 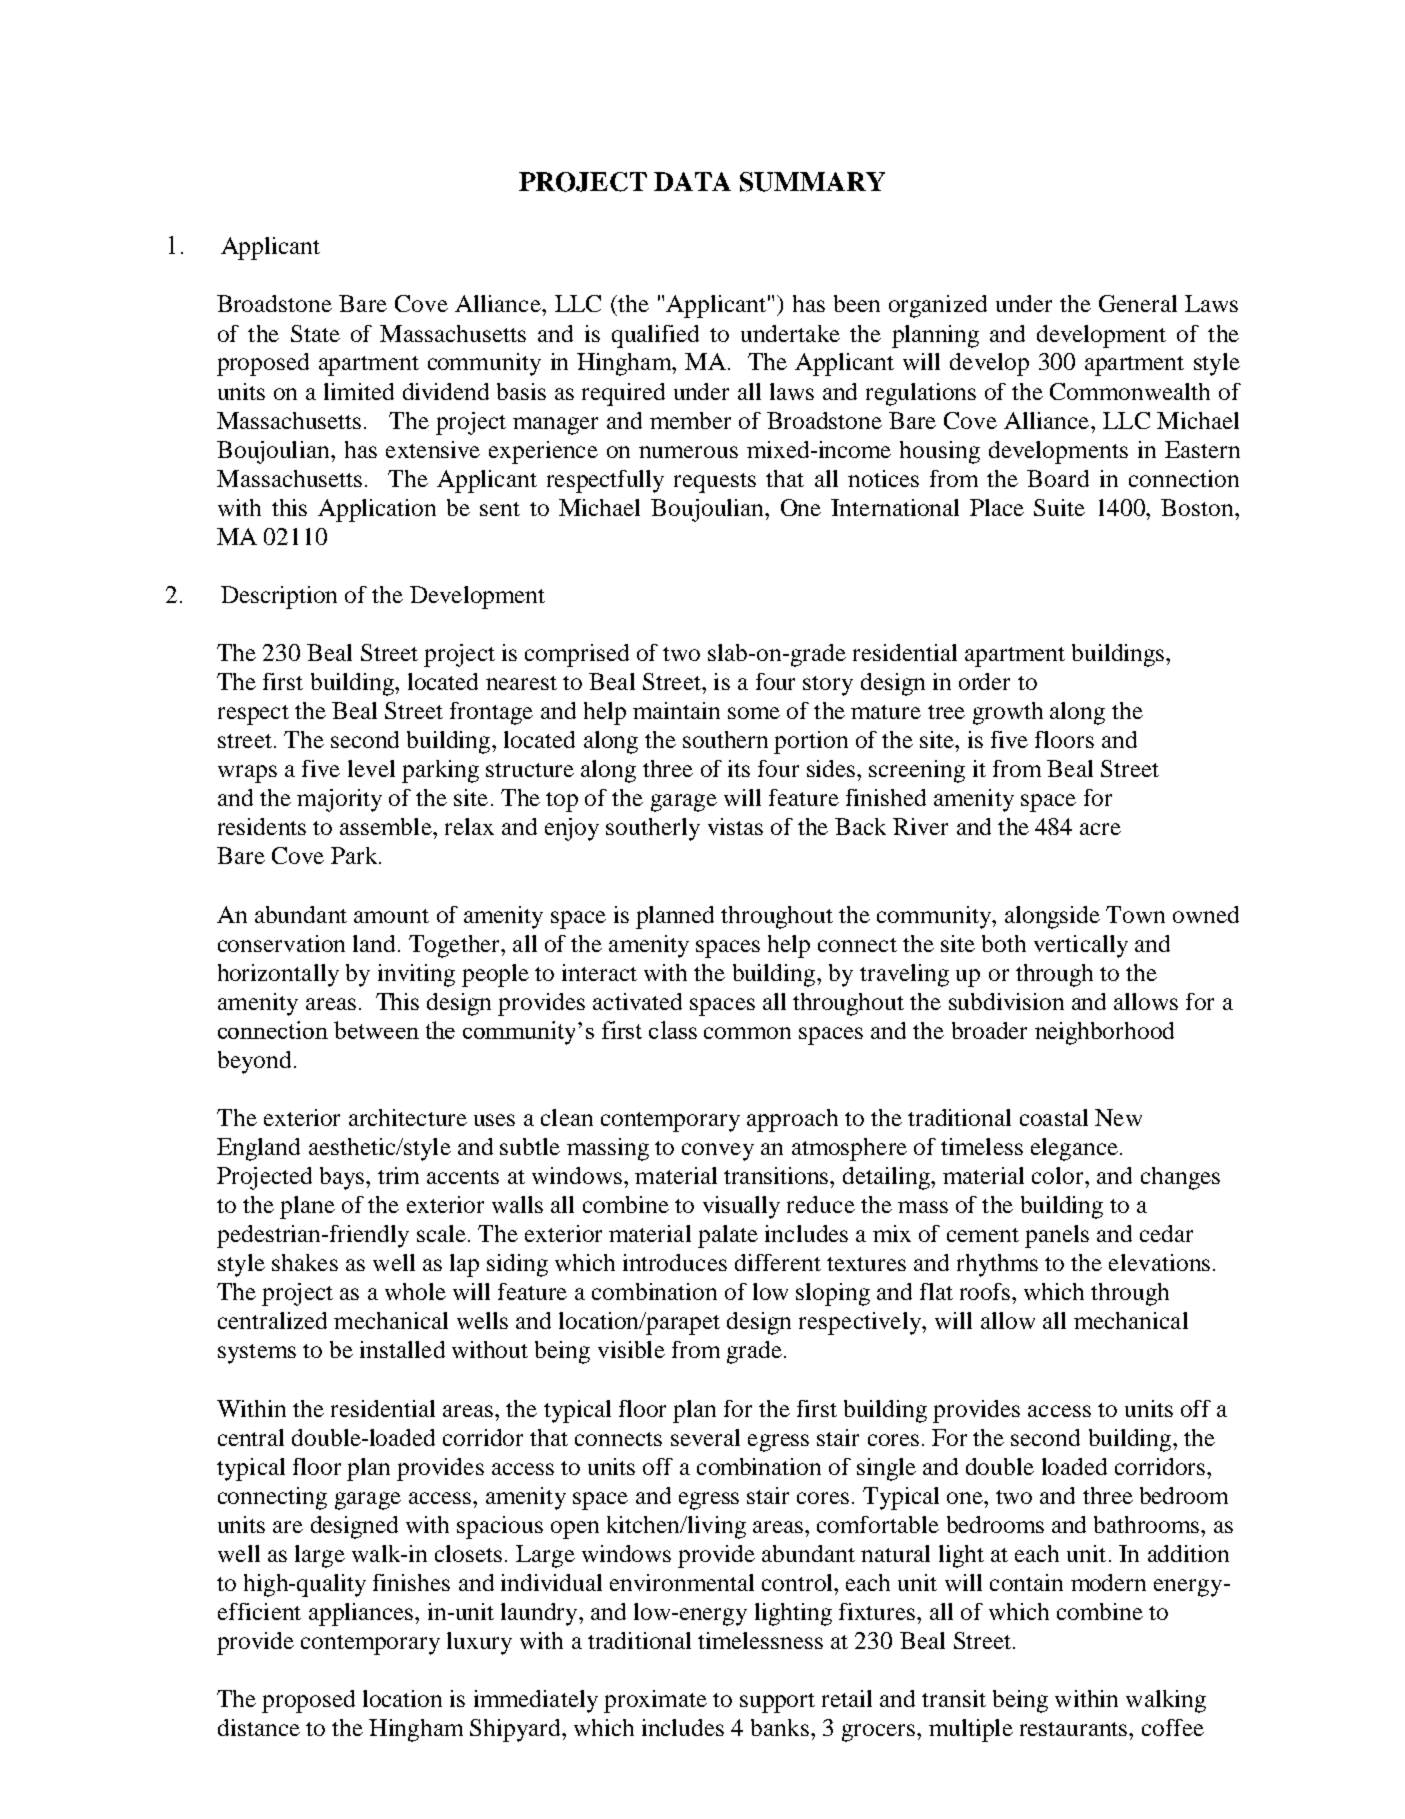 What do you see at coordinates (1081, 946) in the page?
I see `vertically` at bounding box center [1081, 946].
